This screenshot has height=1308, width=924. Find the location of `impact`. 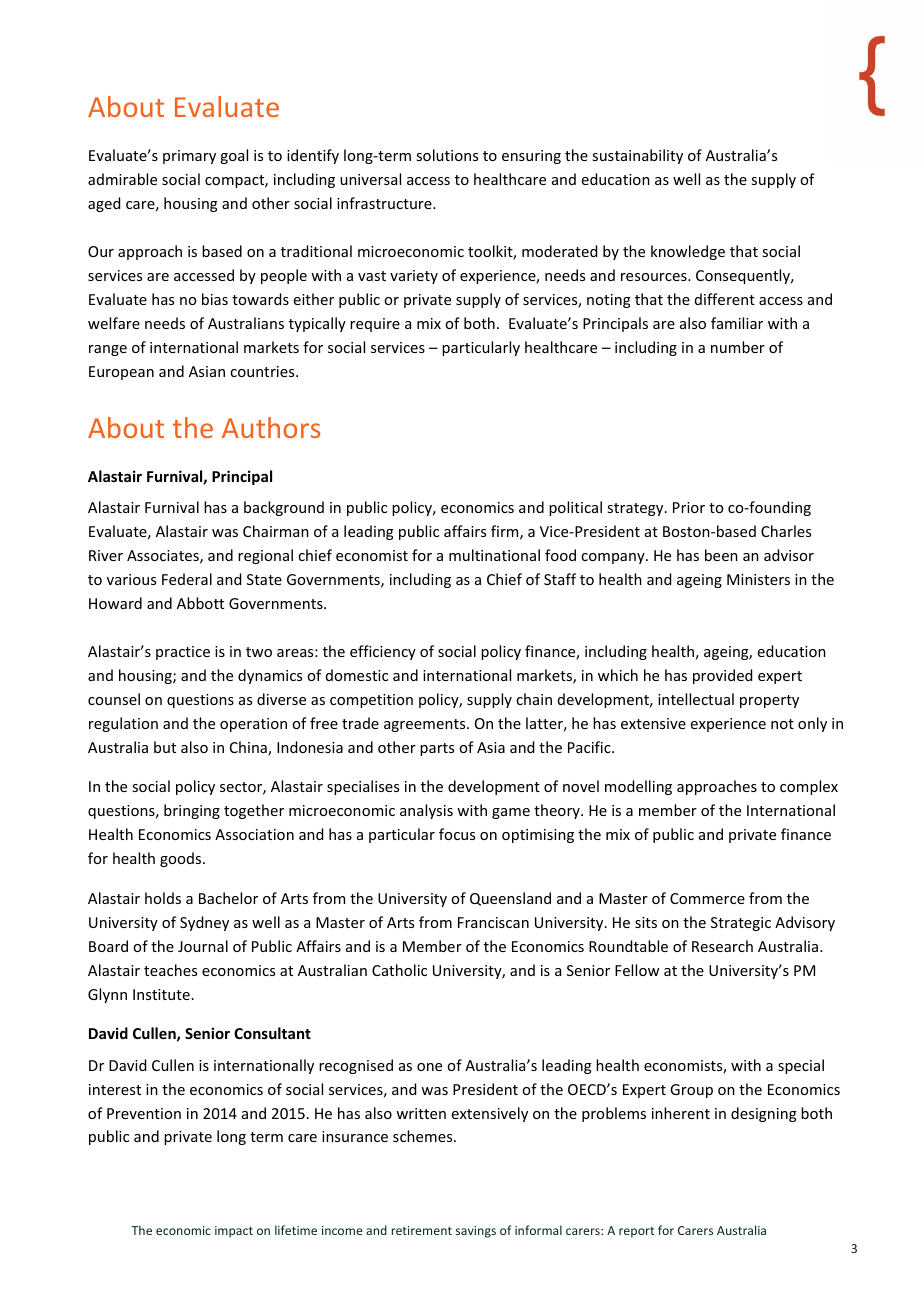

impact is located at coordinates (234, 1232).
